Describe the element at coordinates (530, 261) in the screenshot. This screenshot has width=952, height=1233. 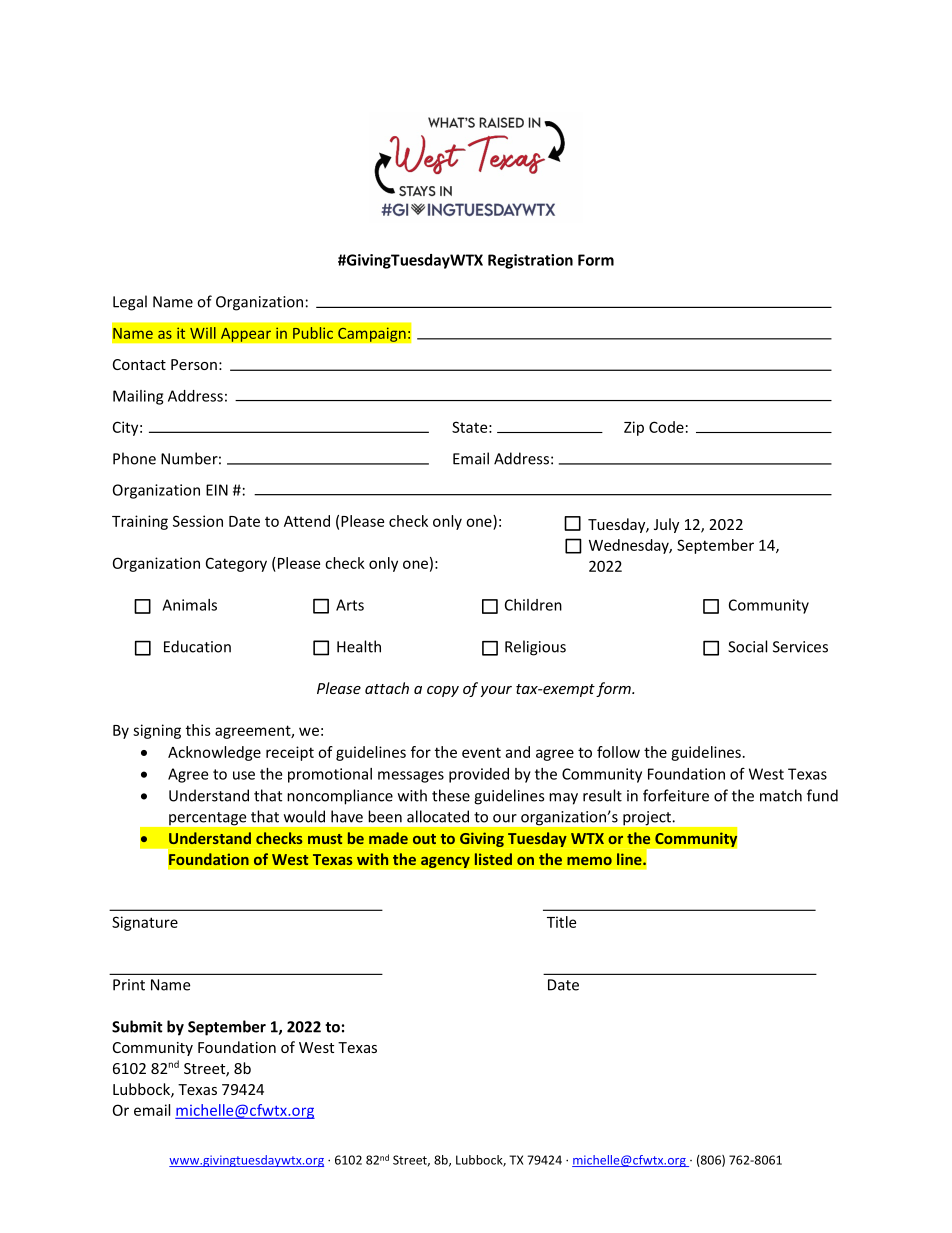
I see `Registration` at that location.
